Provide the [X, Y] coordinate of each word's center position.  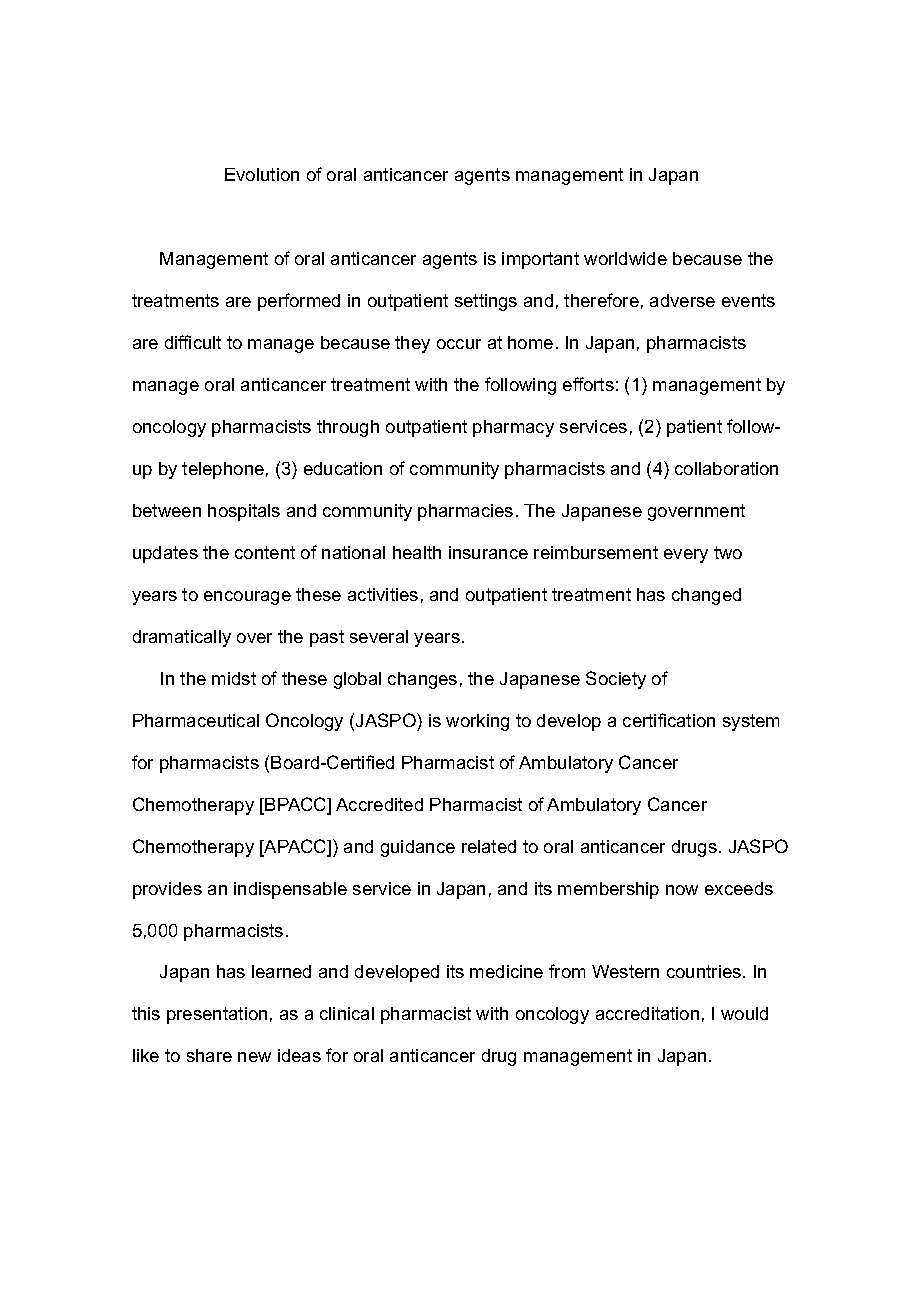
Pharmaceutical [196, 720]
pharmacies [465, 512]
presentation [217, 1015]
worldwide [625, 258]
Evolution [262, 174]
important [540, 260]
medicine [506, 971]
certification [669, 720]
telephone [223, 470]
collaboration [726, 468]
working [477, 722]
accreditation [647, 1013]
